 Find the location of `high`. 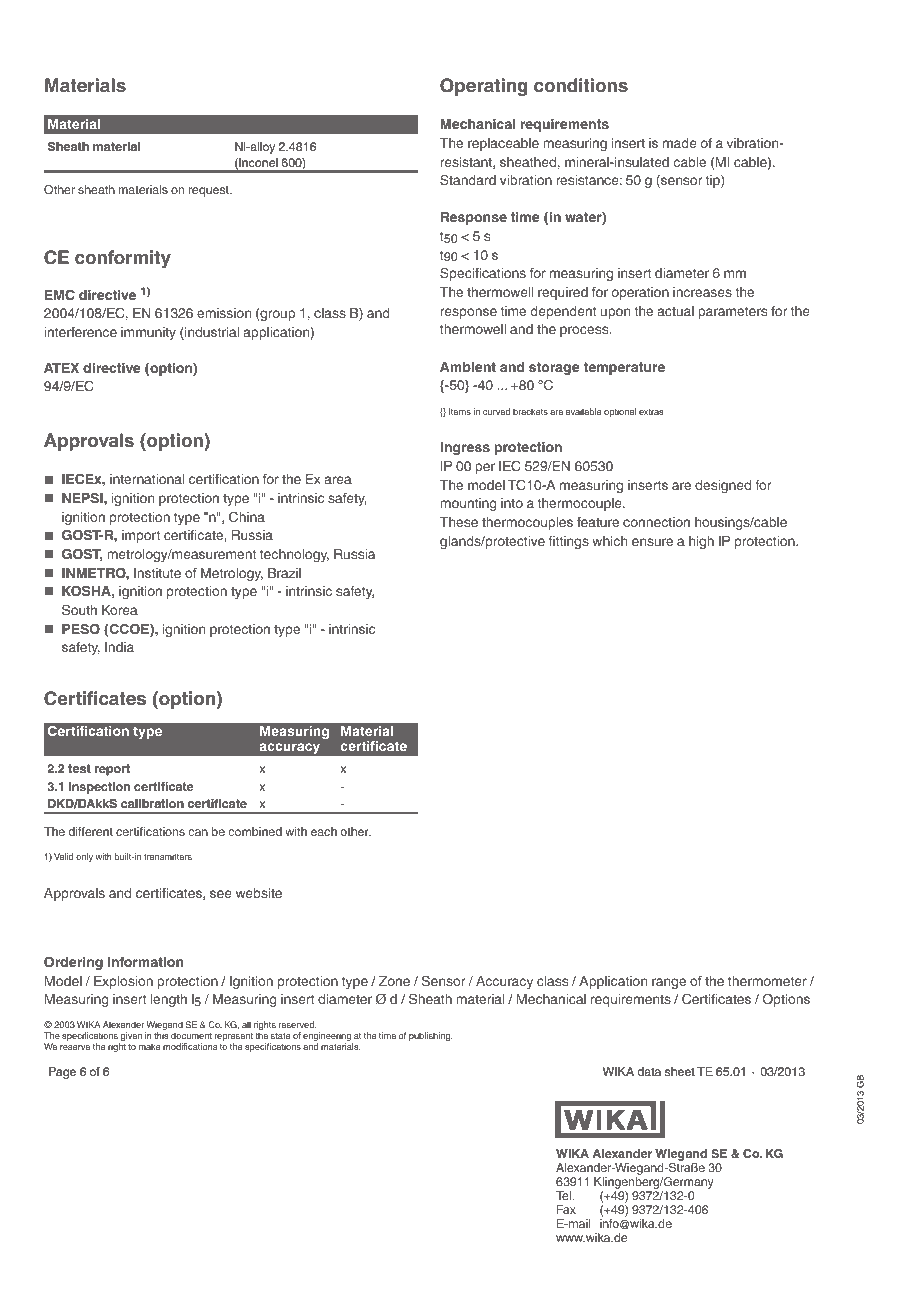

high is located at coordinates (701, 542).
